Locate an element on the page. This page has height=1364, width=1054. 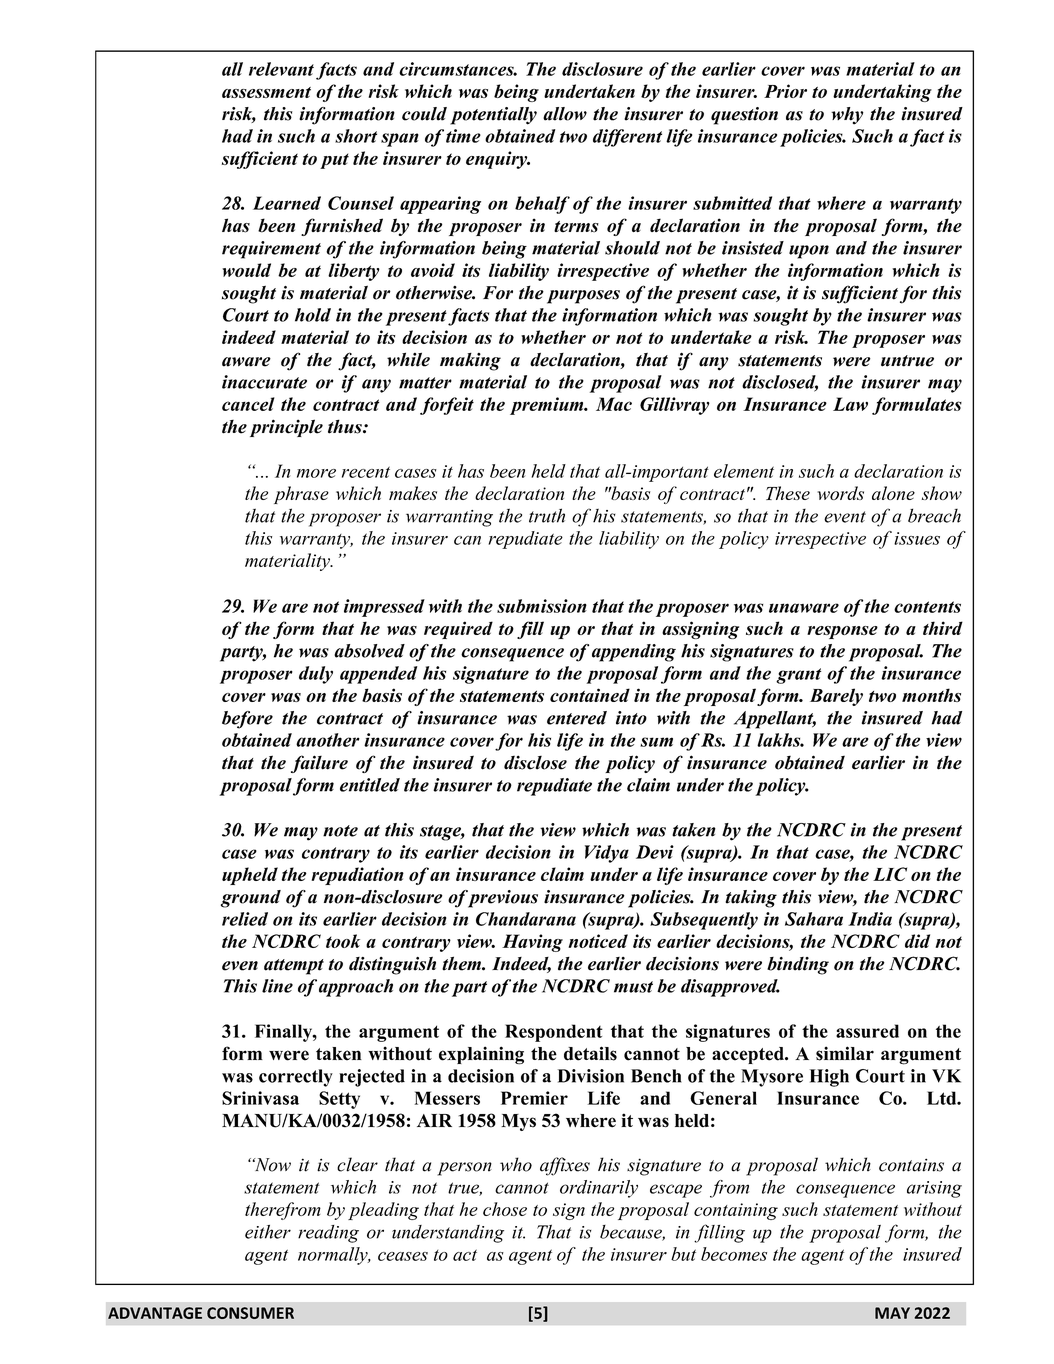
allow is located at coordinates (565, 114).
